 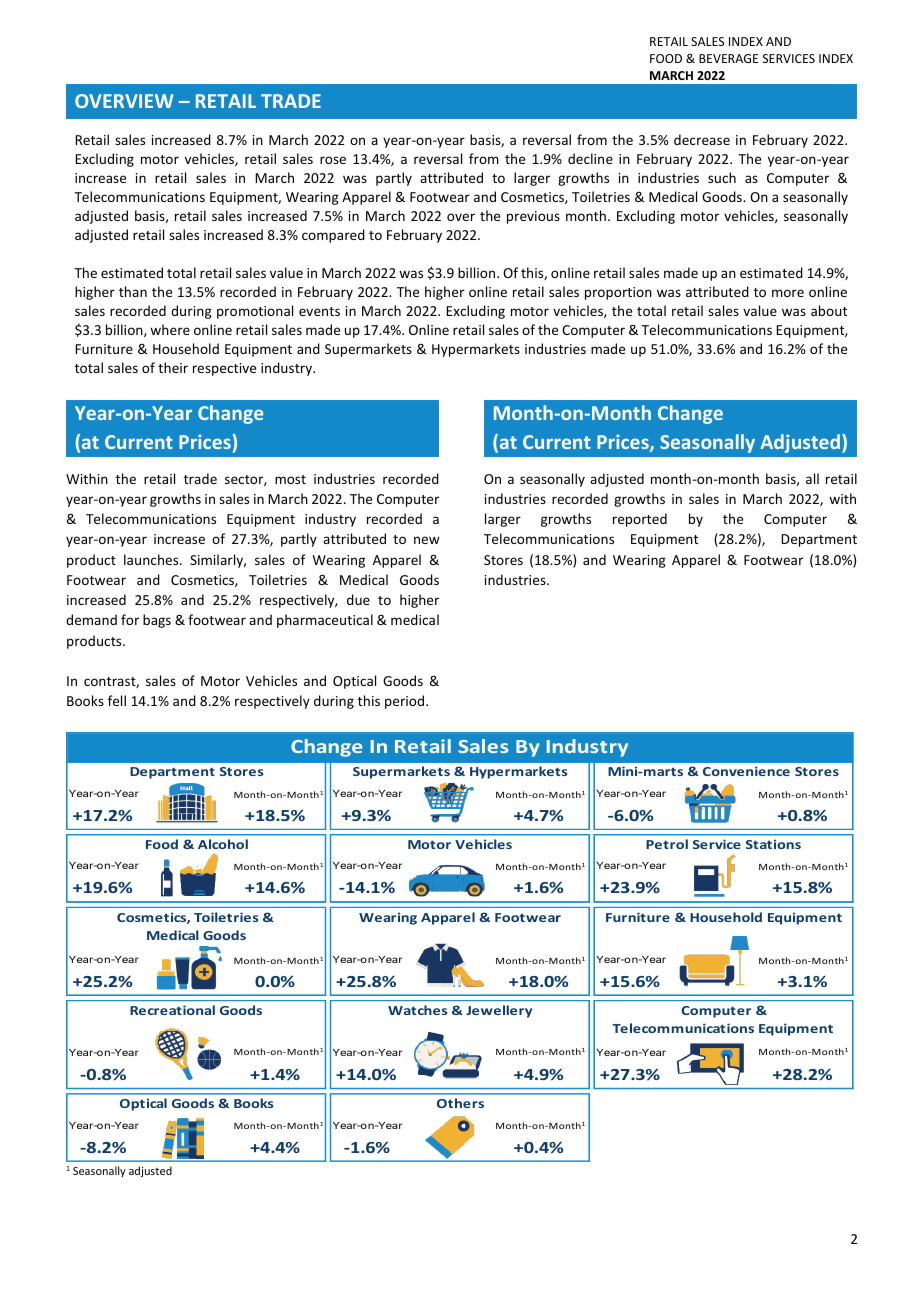 I want to click on Others, so click(x=460, y=1103).
